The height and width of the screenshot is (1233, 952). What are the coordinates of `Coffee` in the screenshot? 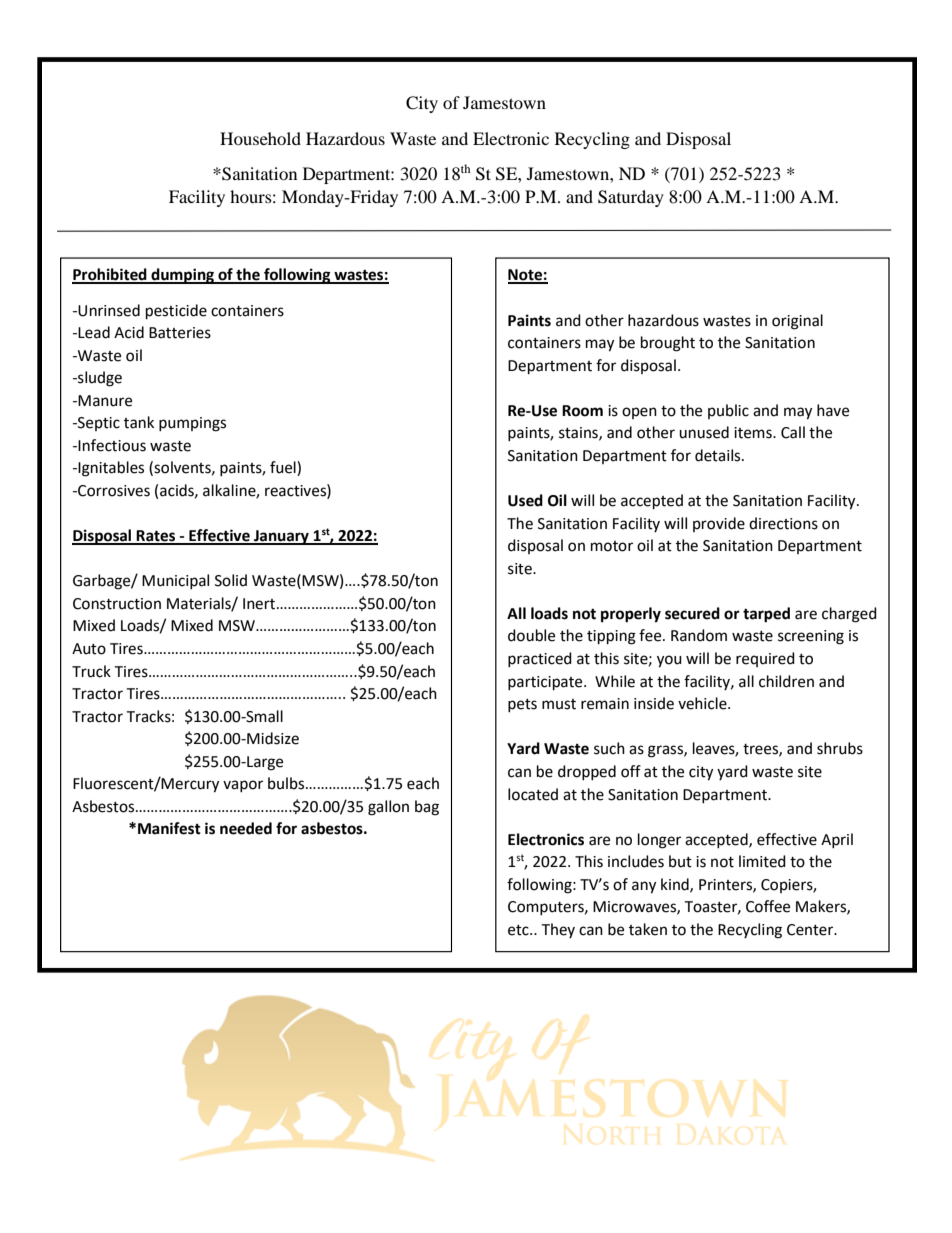 It's located at (768, 906).
